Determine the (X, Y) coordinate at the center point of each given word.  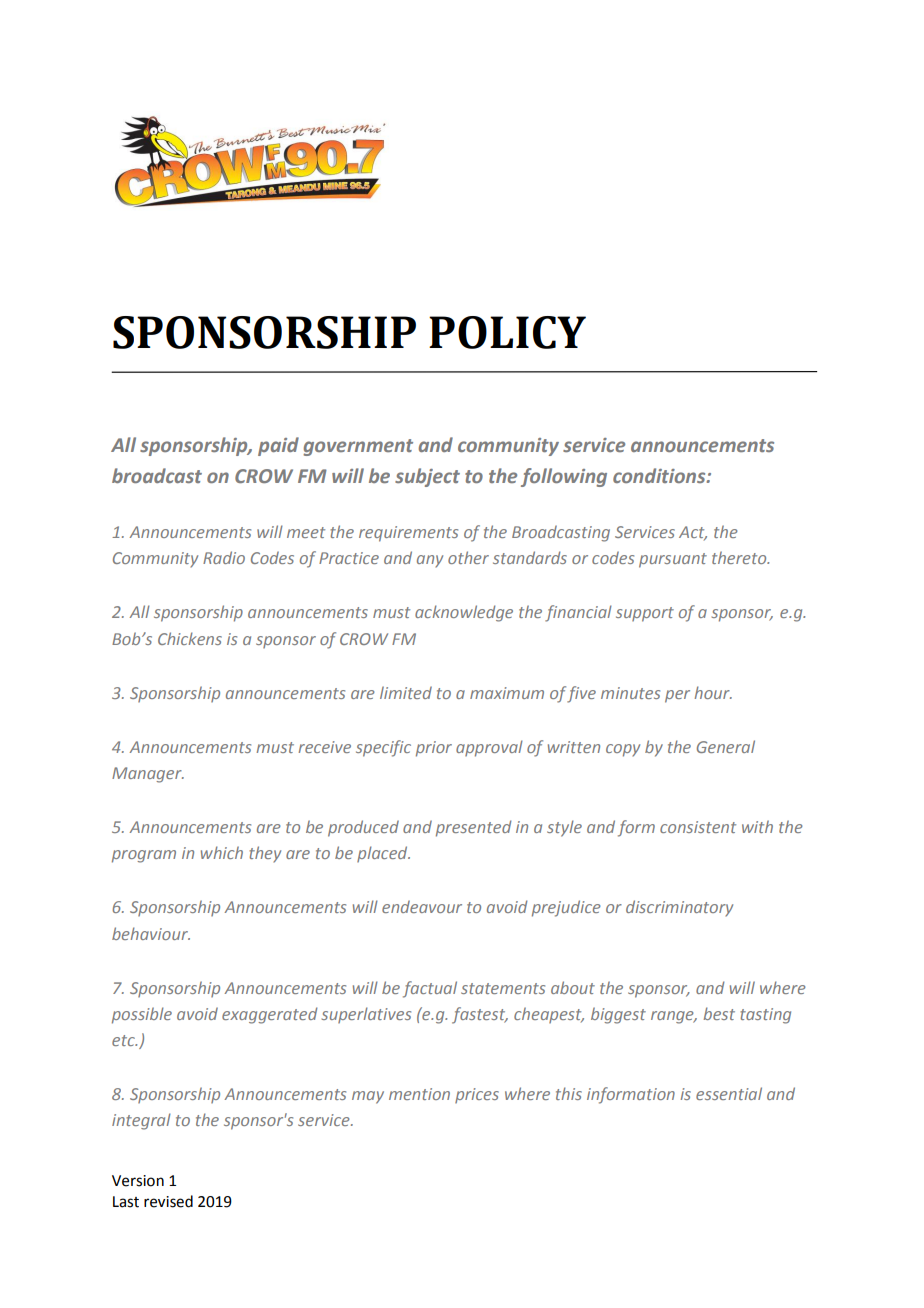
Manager (148, 775)
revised (168, 1201)
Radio (224, 557)
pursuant (673, 560)
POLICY (507, 332)
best (719, 1013)
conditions (660, 475)
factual (430, 989)
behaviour (151, 933)
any (430, 561)
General (726, 746)
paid (278, 446)
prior (434, 749)
